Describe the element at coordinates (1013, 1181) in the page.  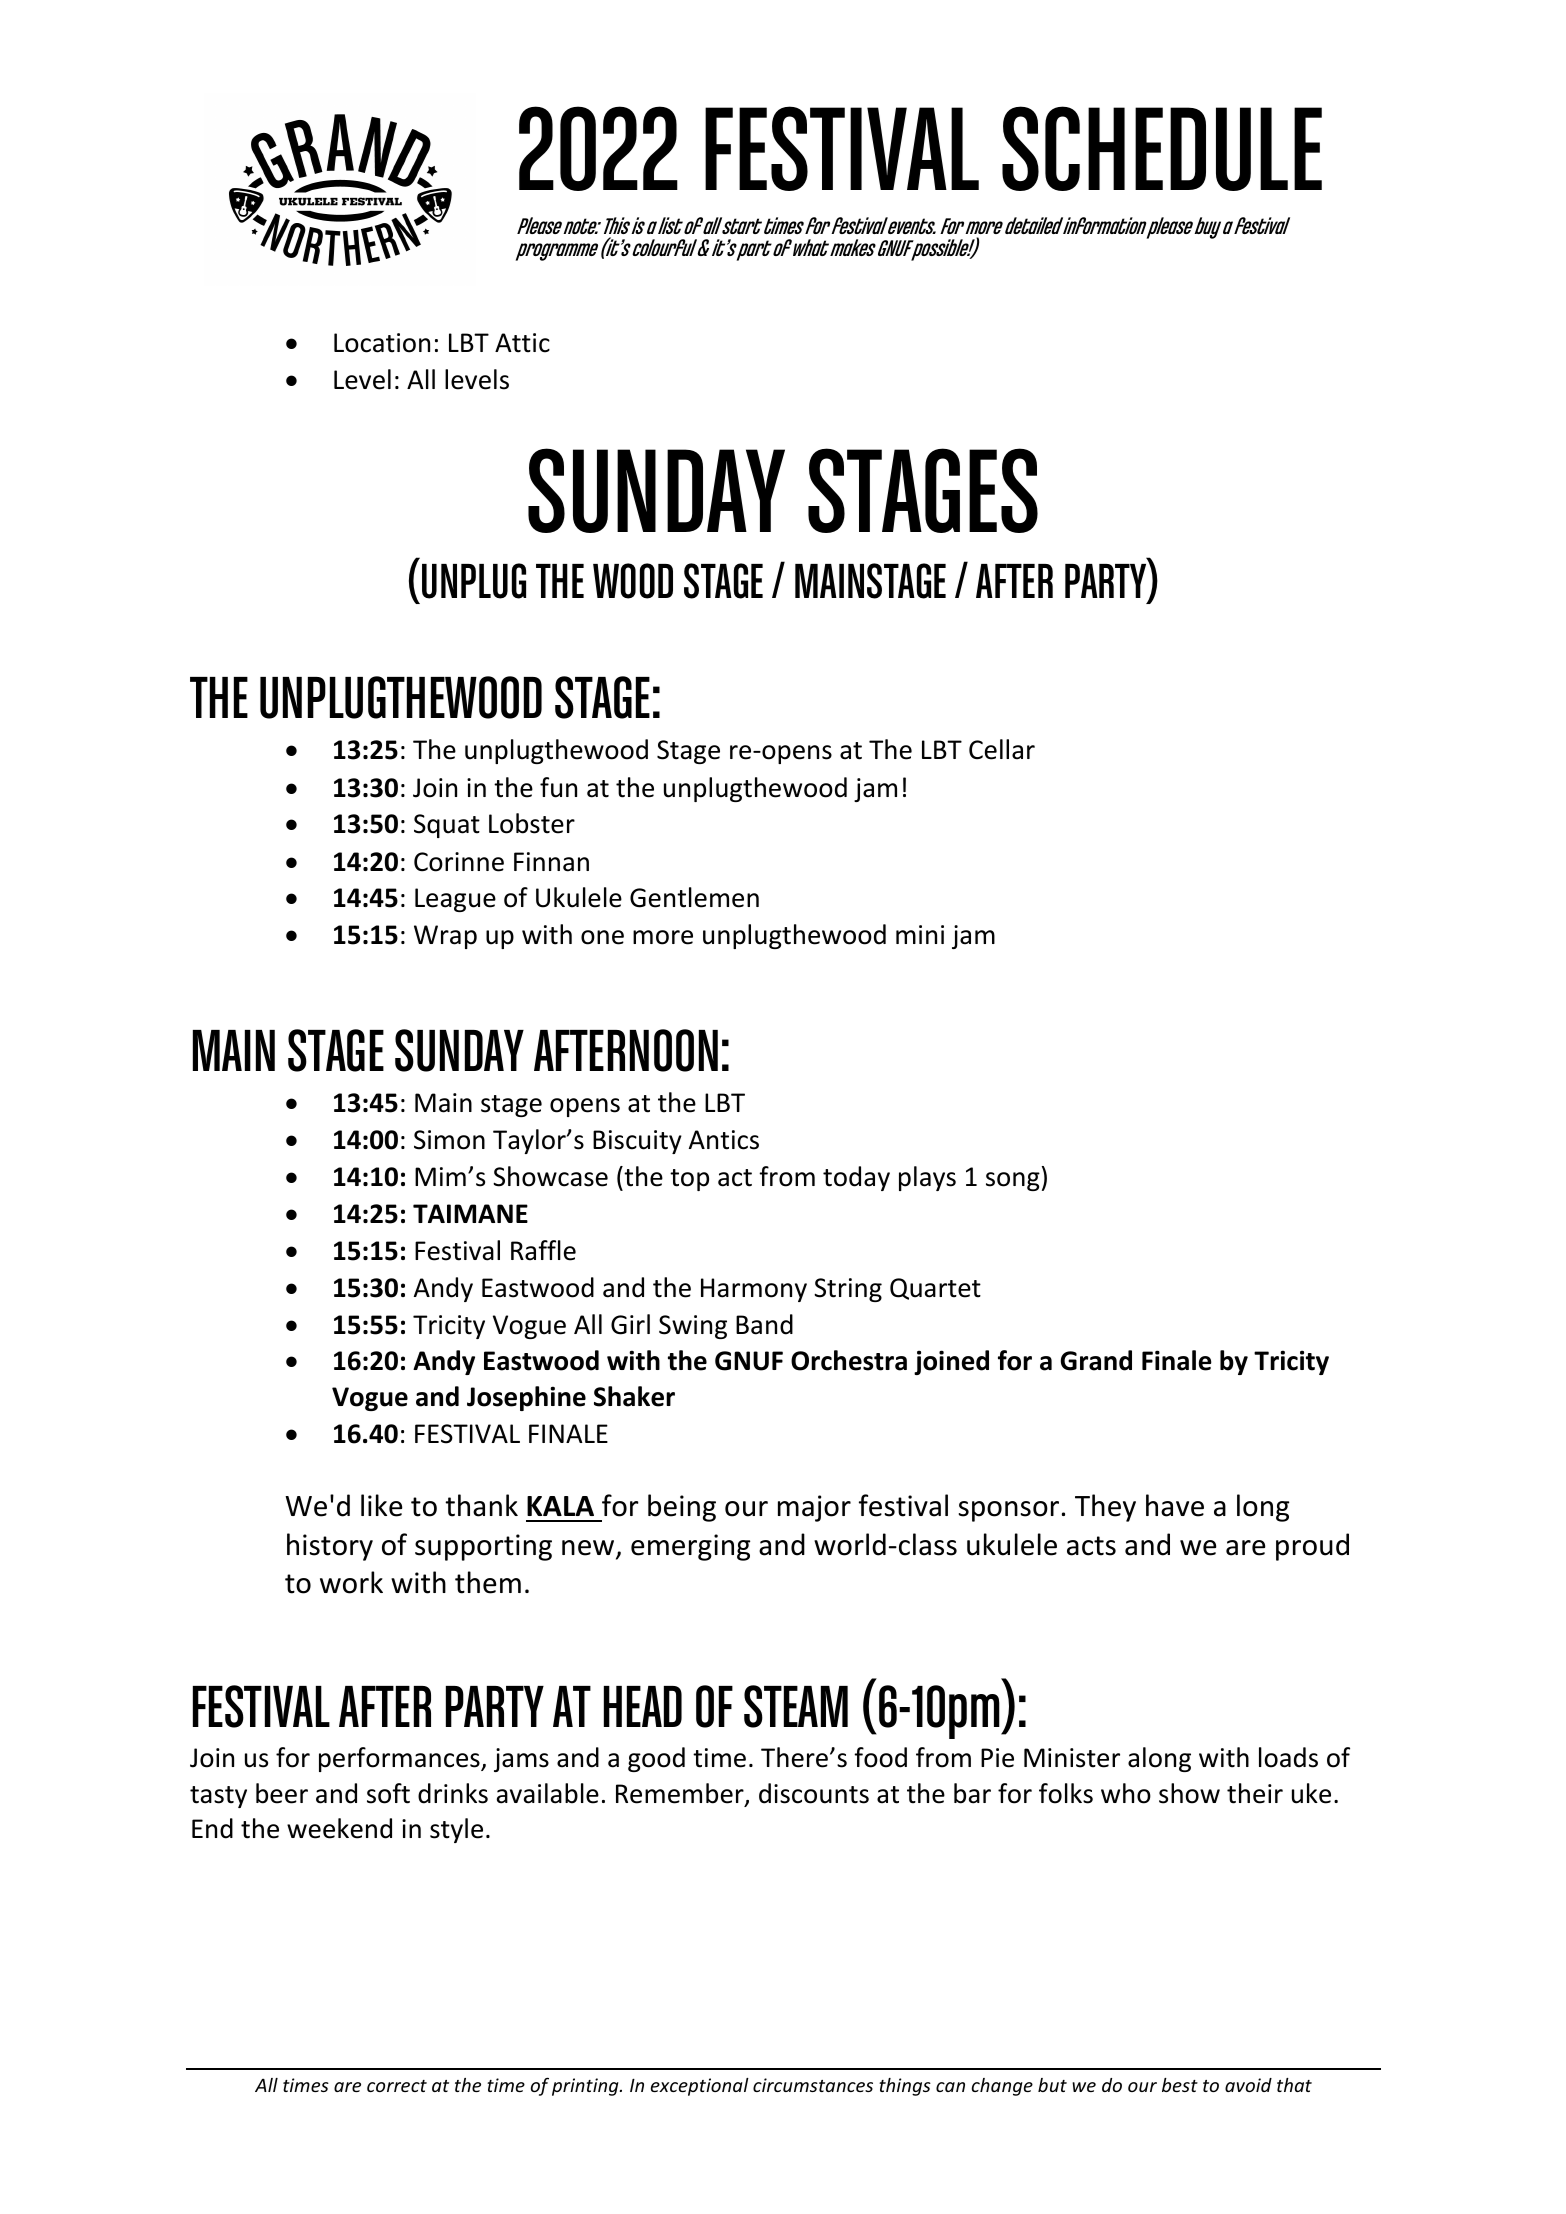
I see `song` at that location.
